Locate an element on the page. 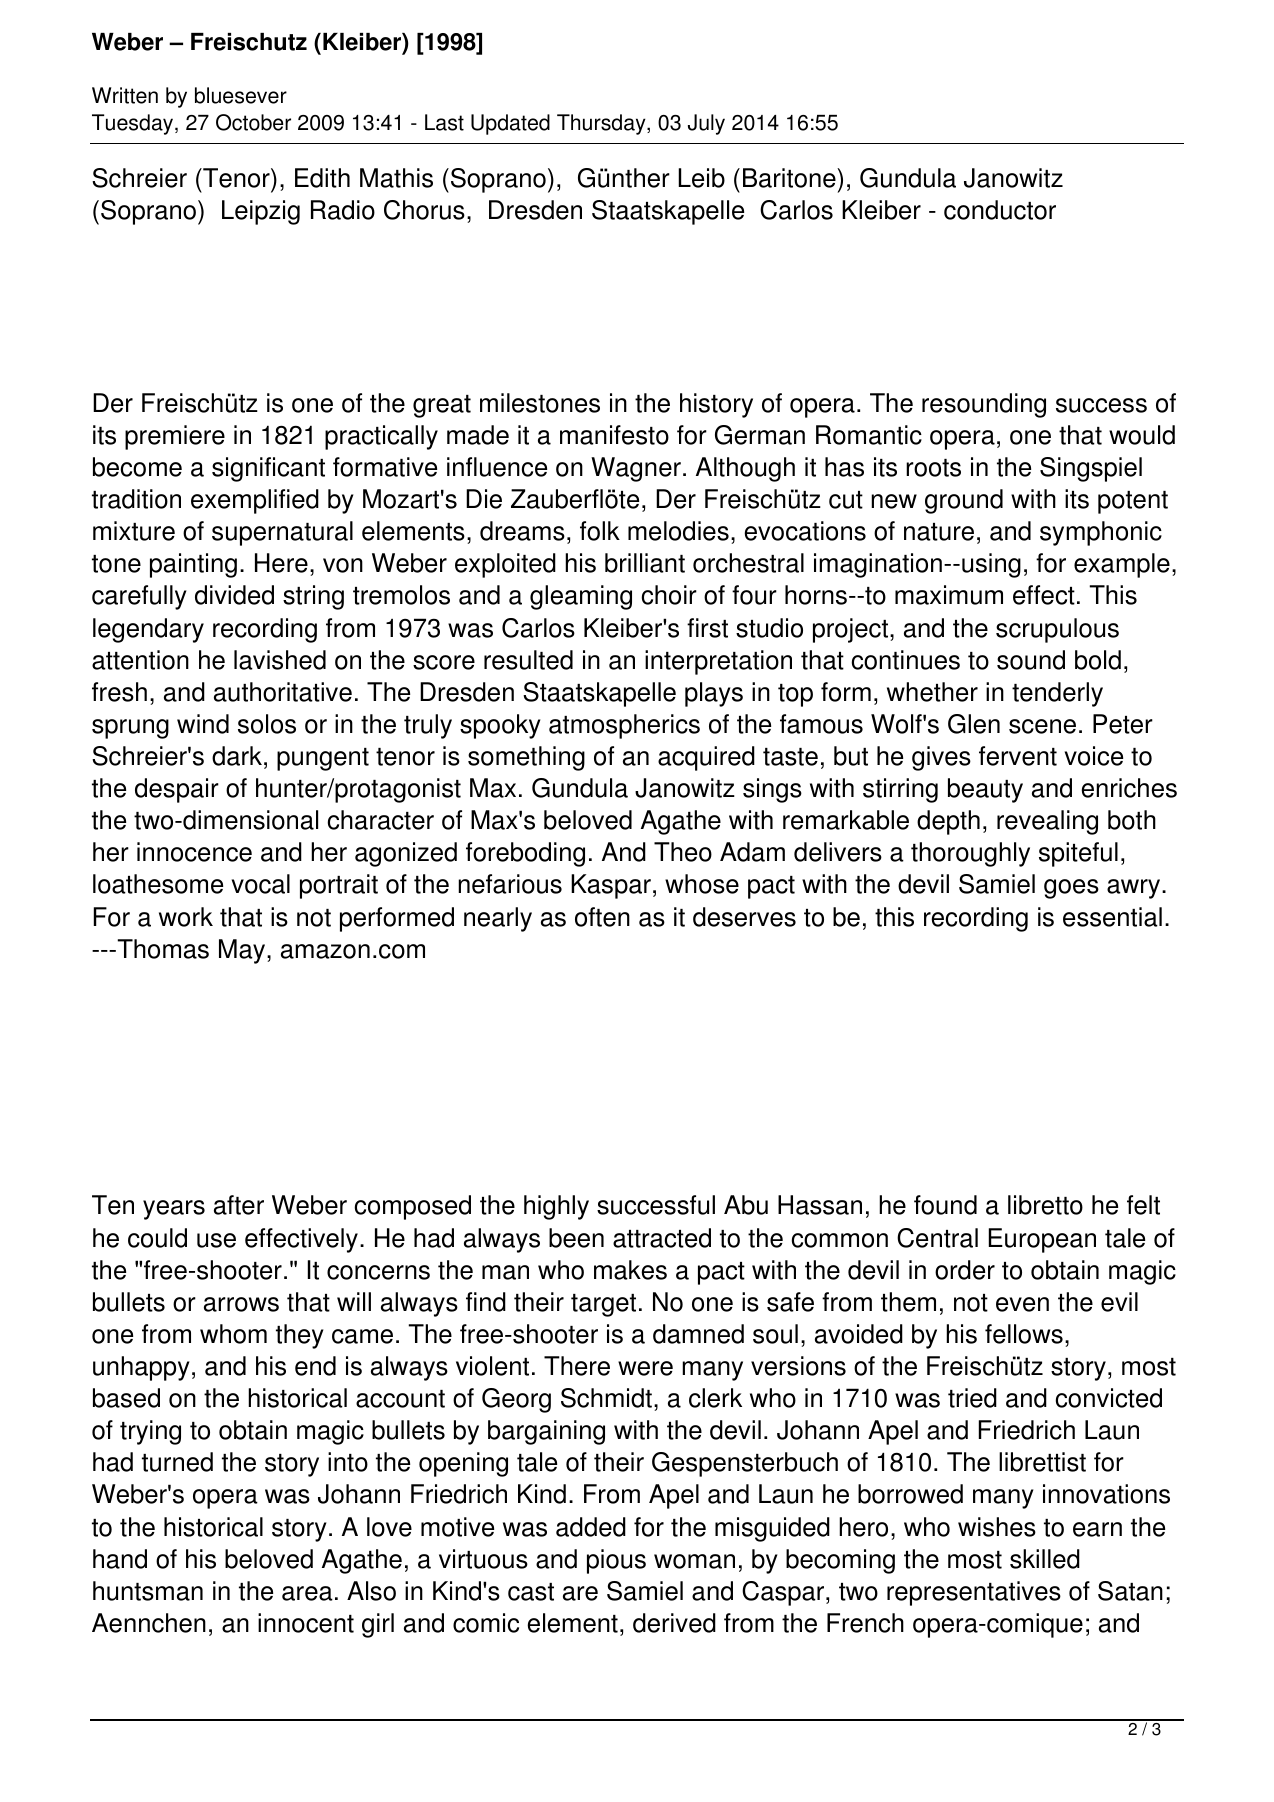 The height and width of the document is (1802, 1274). often is located at coordinates (602, 917).
